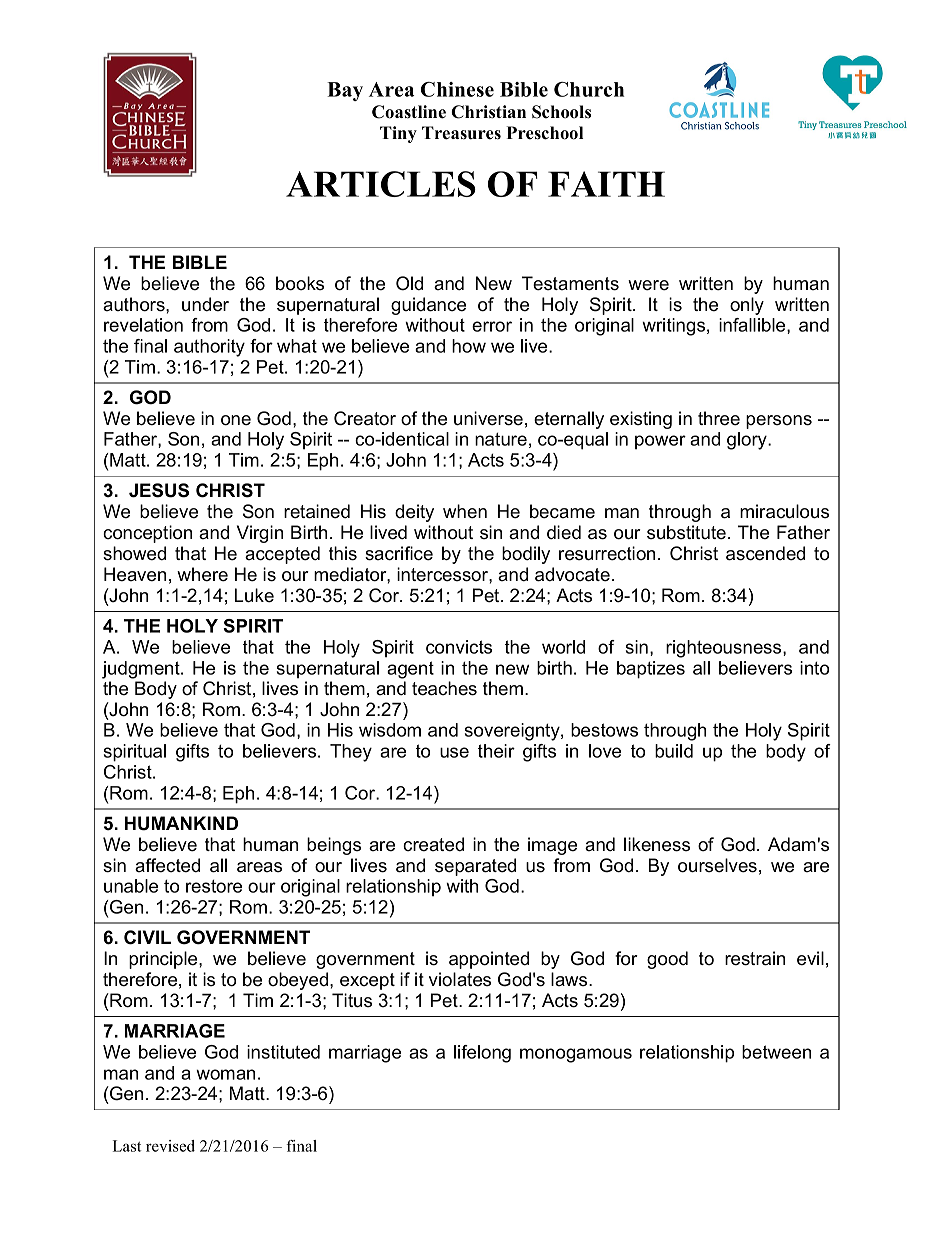  Describe the element at coordinates (205, 304) in the page. I see `under` at that location.
